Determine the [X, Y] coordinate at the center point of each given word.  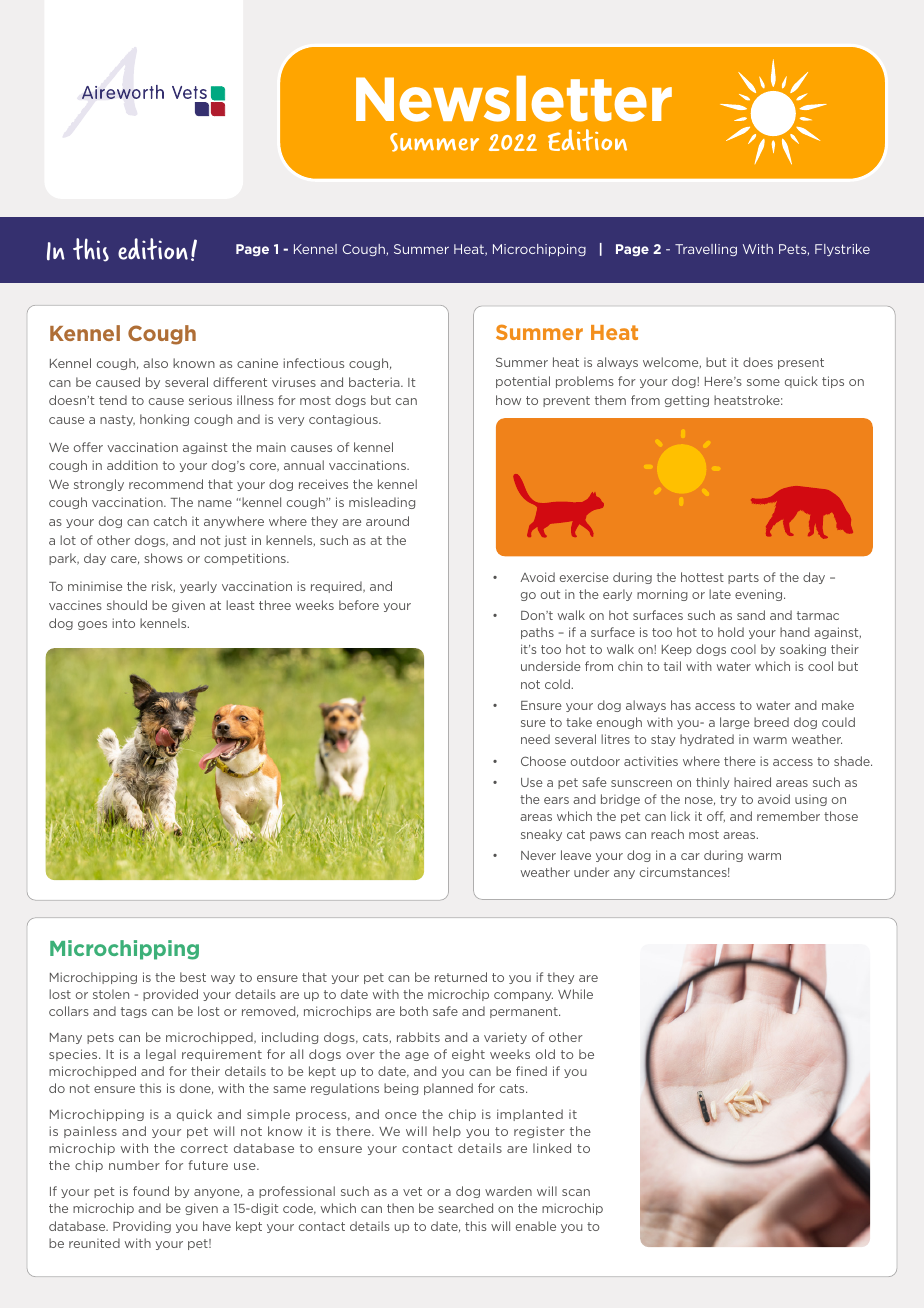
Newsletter [514, 99]
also [156, 363]
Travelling [706, 250]
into [123, 623]
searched [466, 1208]
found [151, 1191]
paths [537, 633]
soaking [803, 650]
